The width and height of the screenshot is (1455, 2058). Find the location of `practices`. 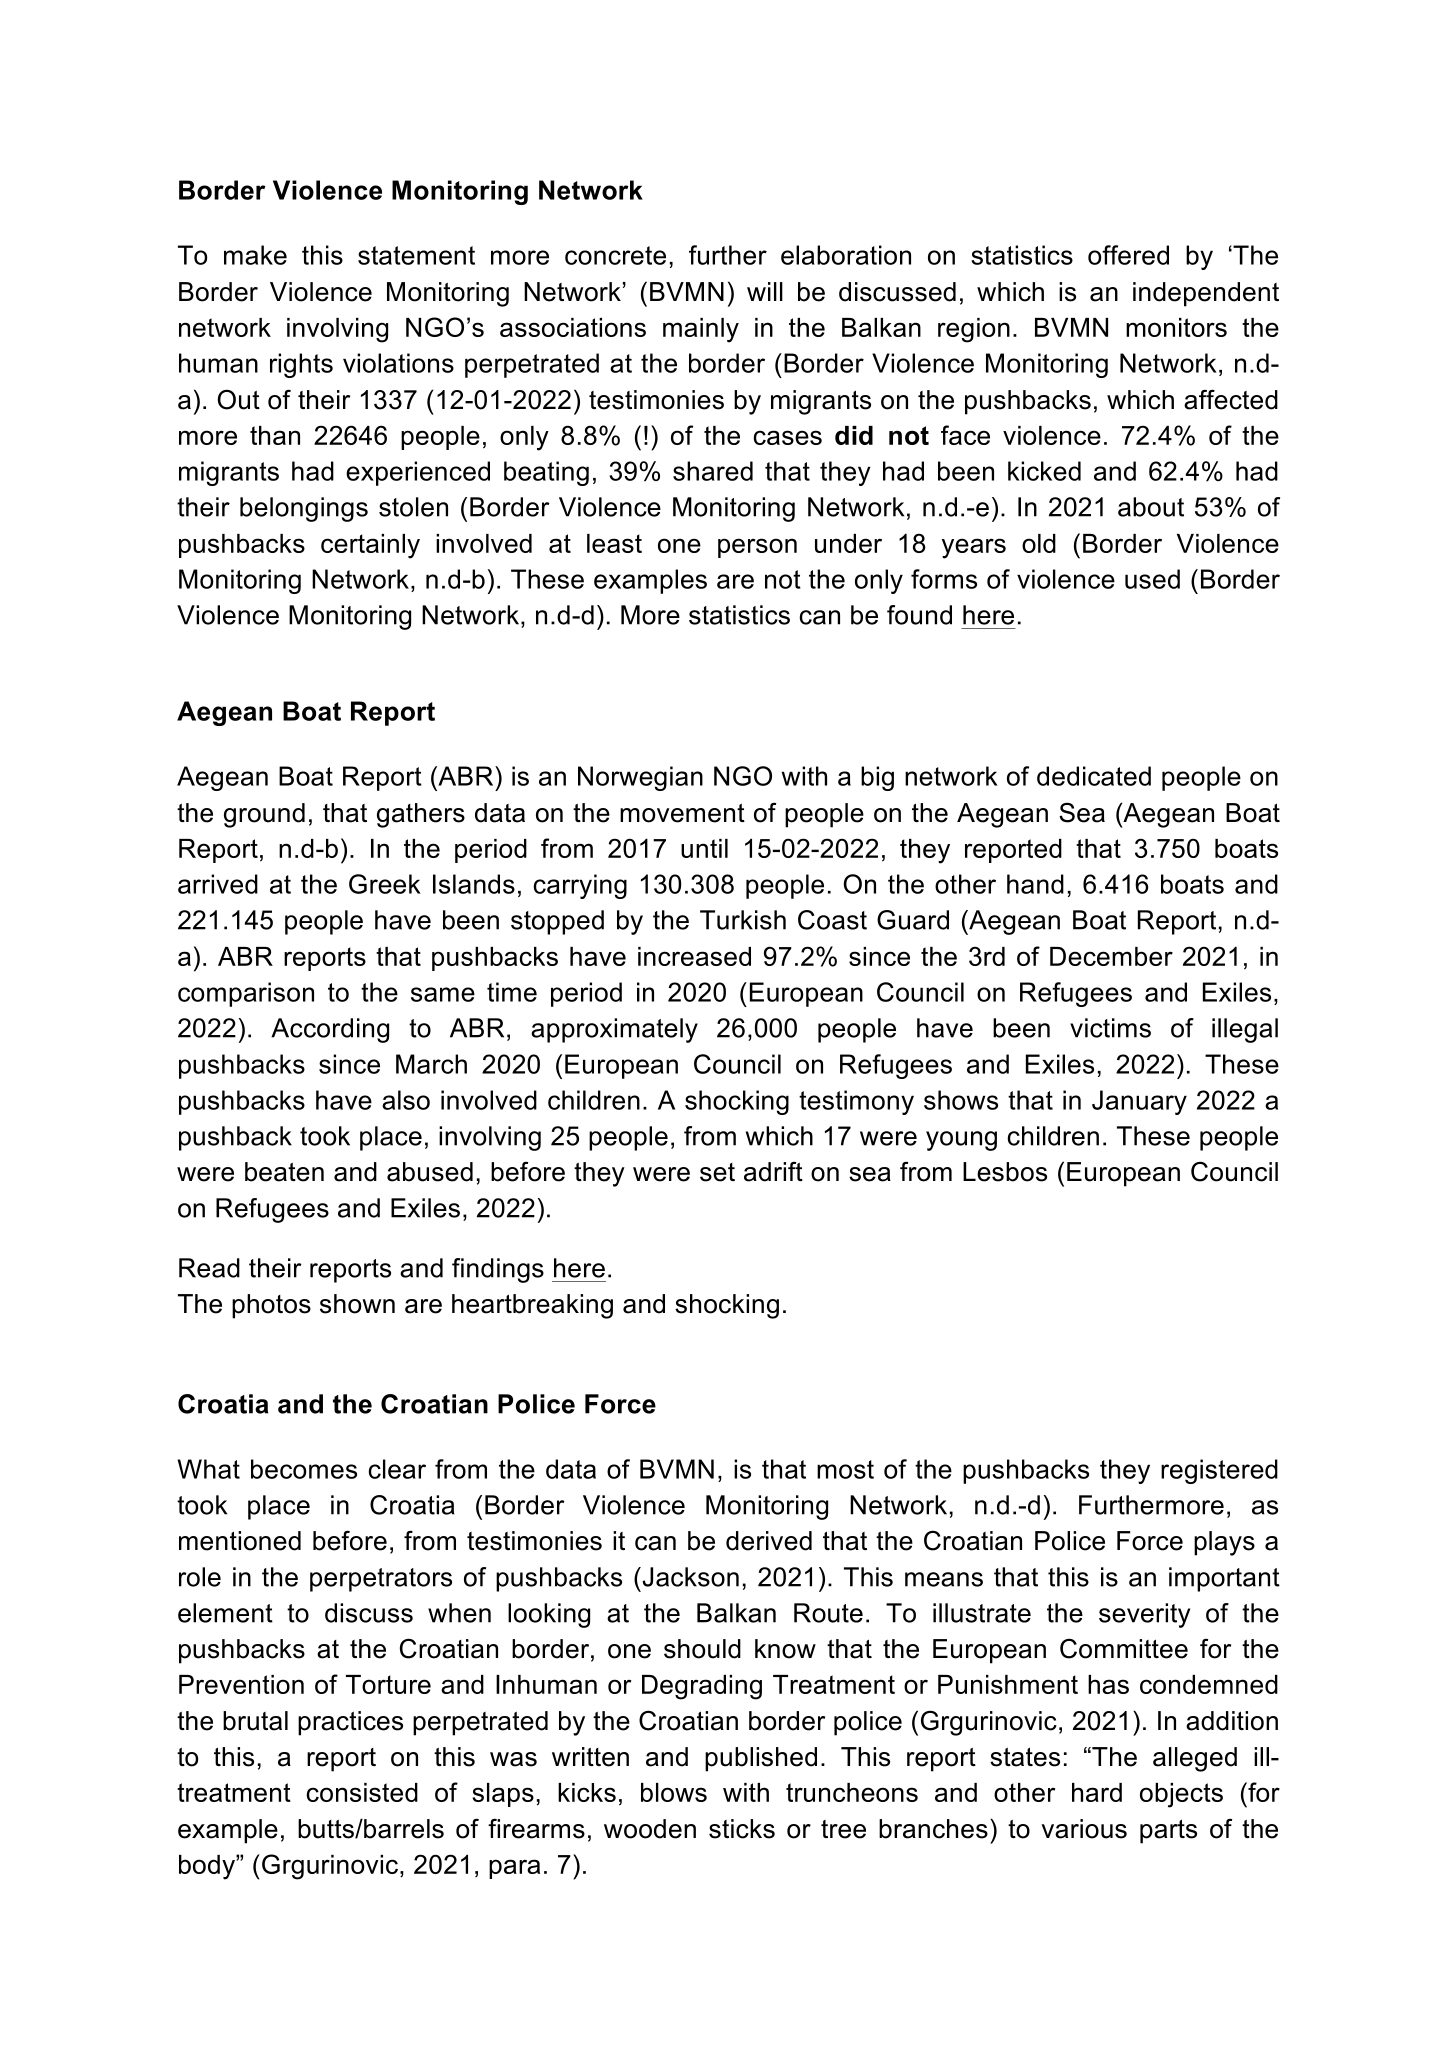

practices is located at coordinates (350, 1723).
